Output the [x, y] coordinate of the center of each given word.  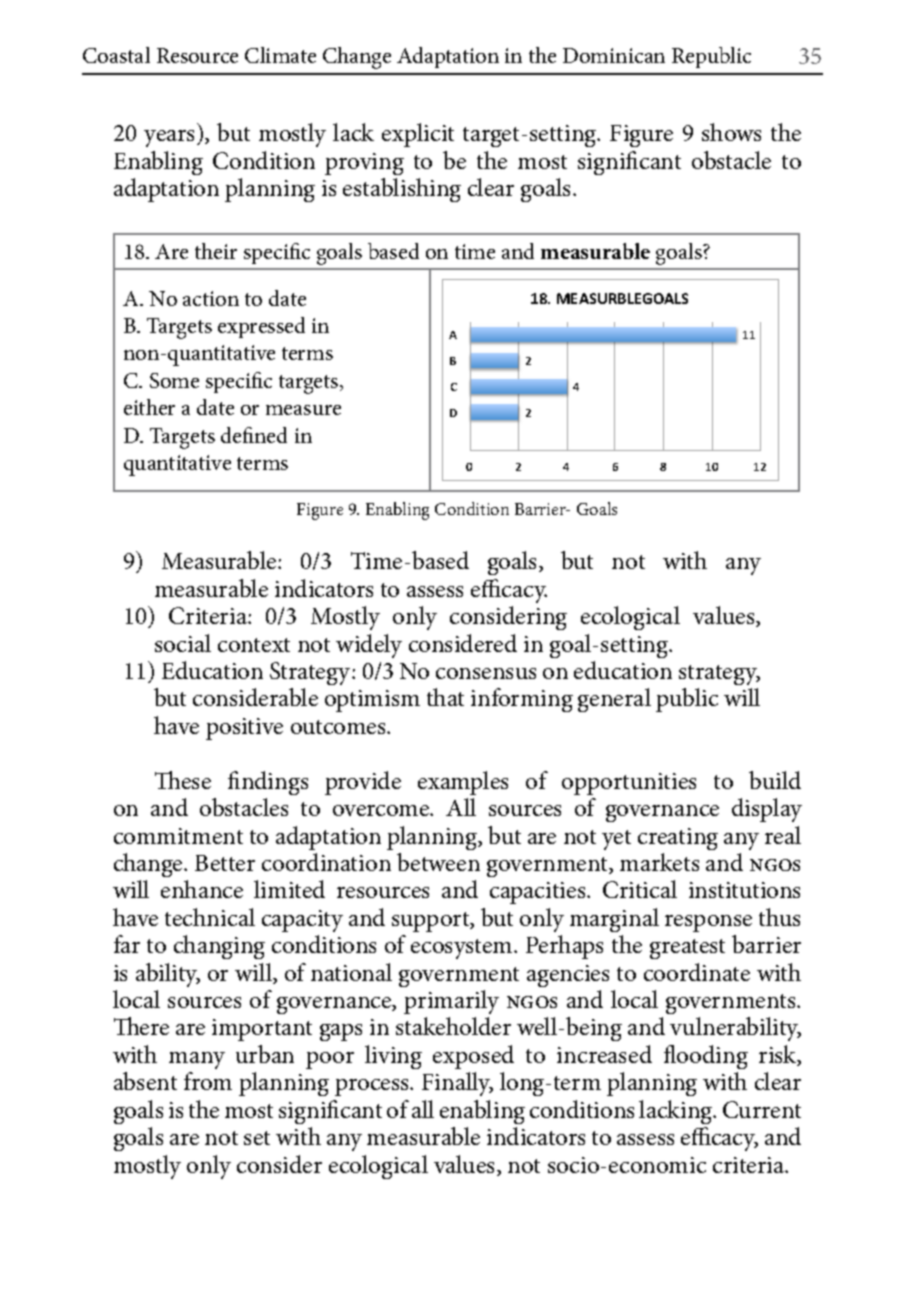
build [775, 780]
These [183, 780]
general [614, 700]
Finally [457, 1084]
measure [303, 410]
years [171, 138]
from [208, 1081]
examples [463, 783]
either [149, 407]
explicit [418, 135]
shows [731, 132]
